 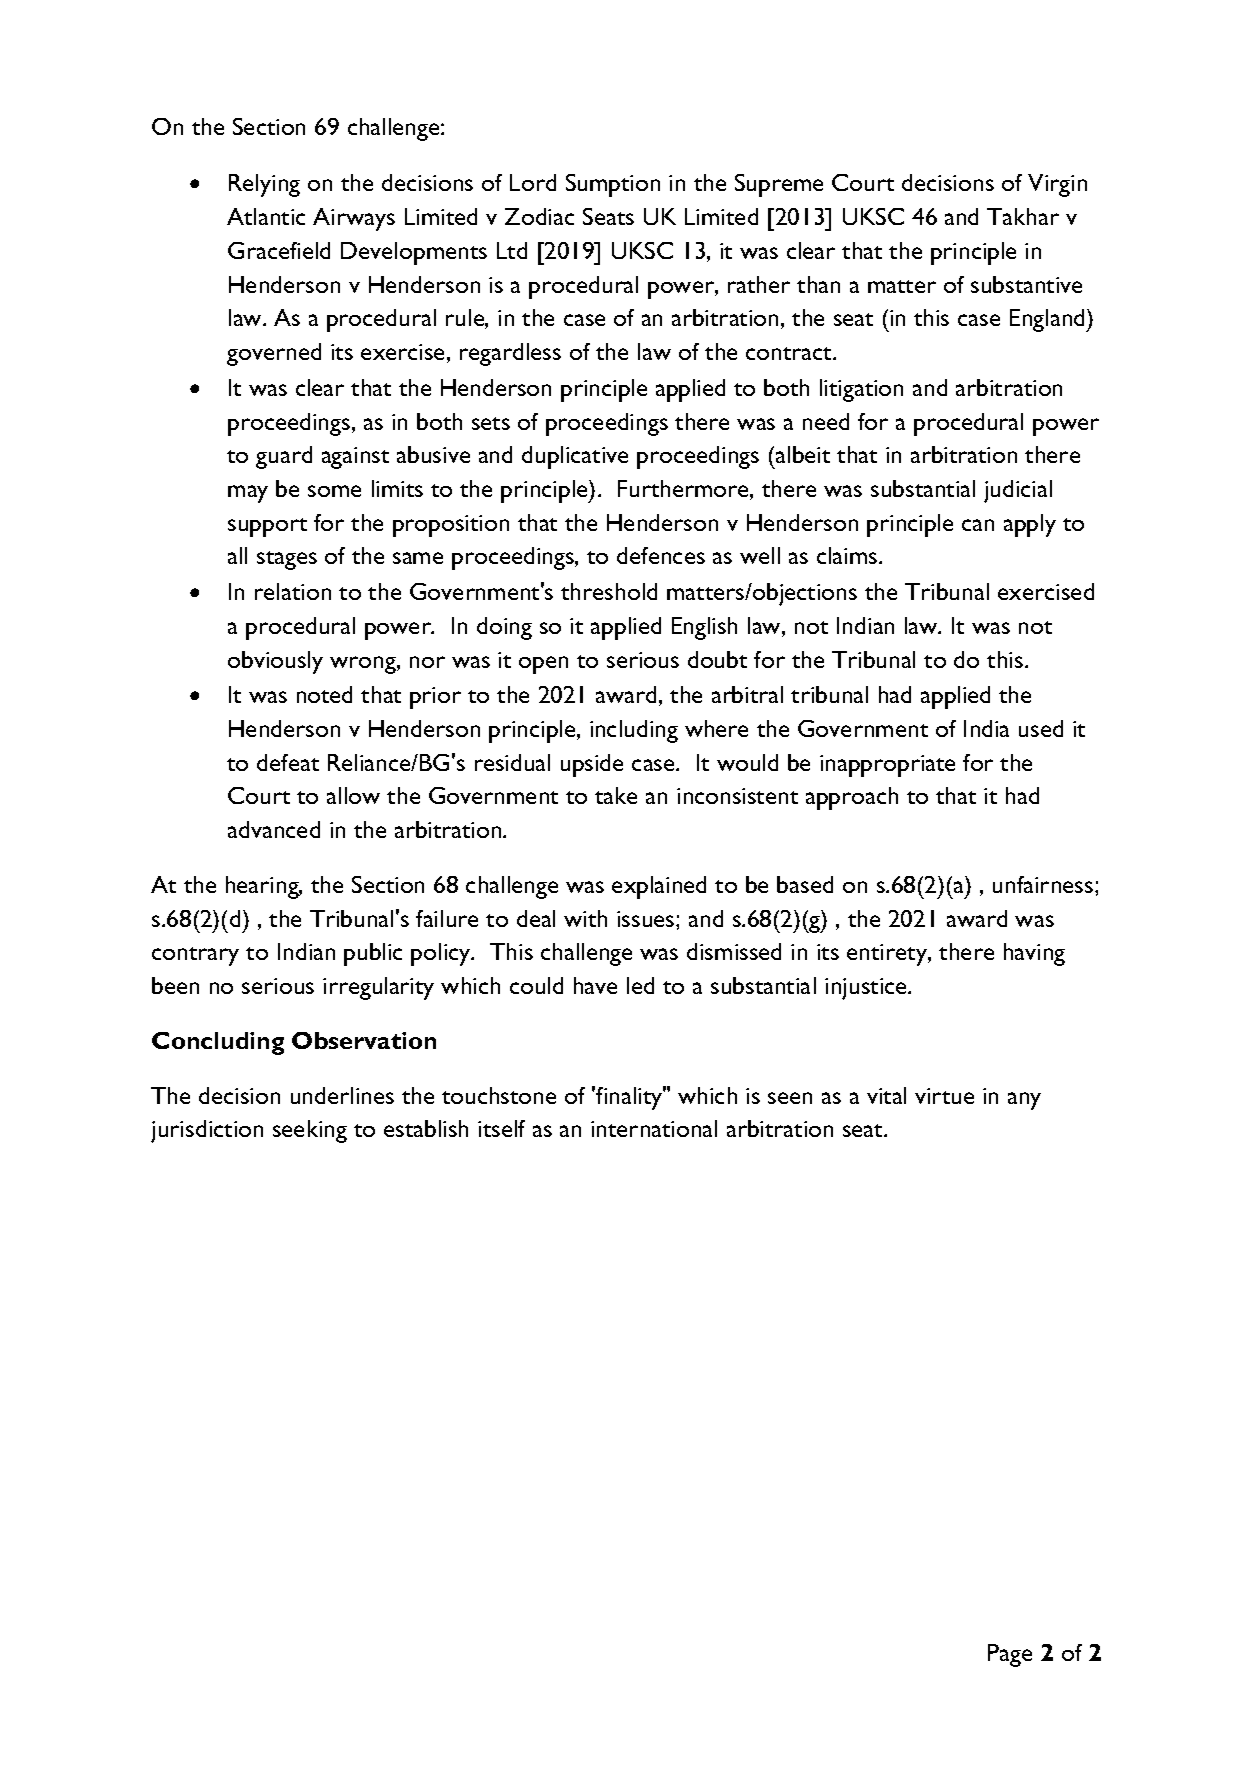 What do you see at coordinates (287, 560) in the screenshot?
I see `stages` at bounding box center [287, 560].
